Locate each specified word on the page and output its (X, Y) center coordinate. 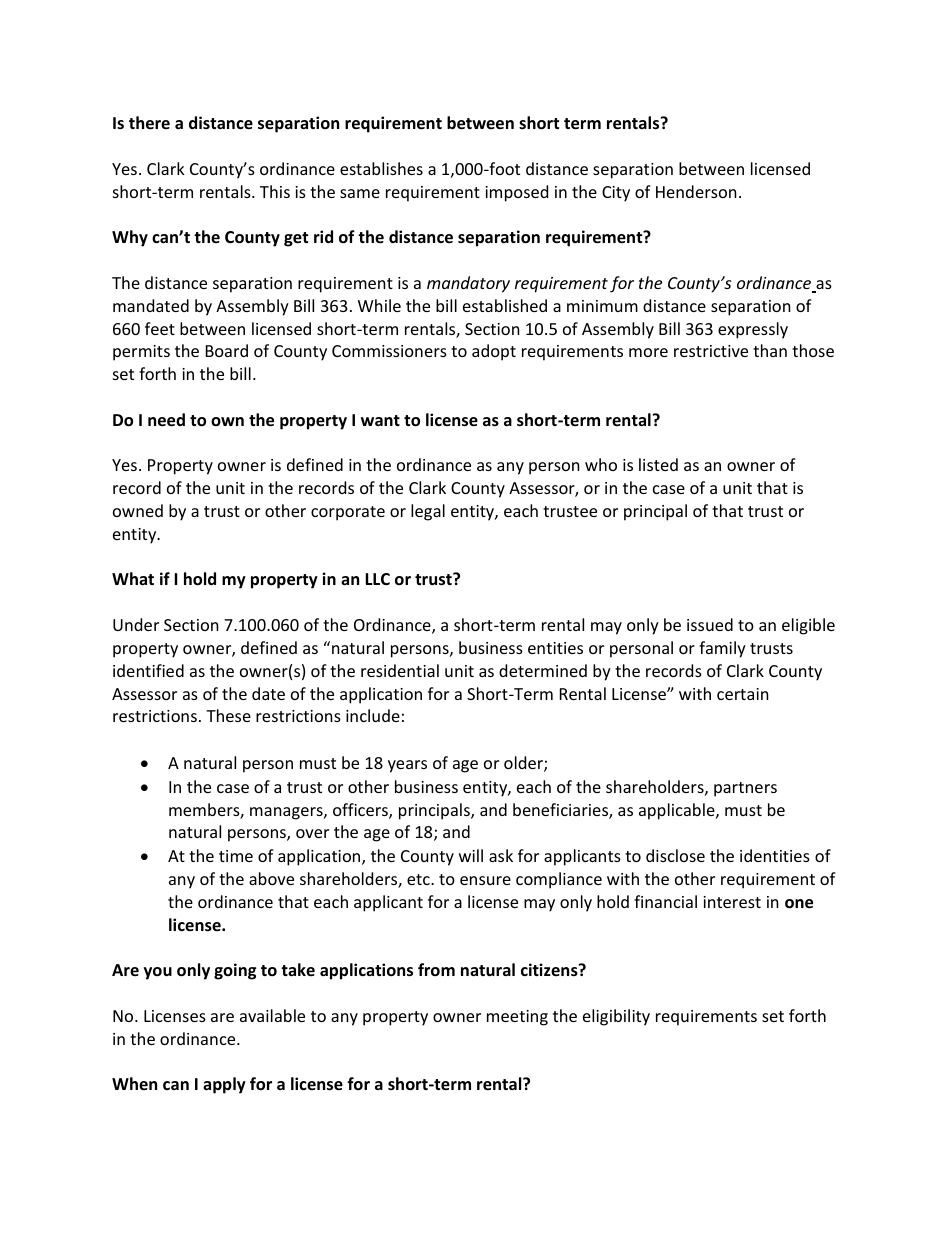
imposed (516, 193)
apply (224, 1085)
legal (428, 512)
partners (745, 789)
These (228, 715)
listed (658, 464)
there (149, 123)
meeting (517, 1018)
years (407, 766)
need (166, 420)
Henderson (696, 191)
